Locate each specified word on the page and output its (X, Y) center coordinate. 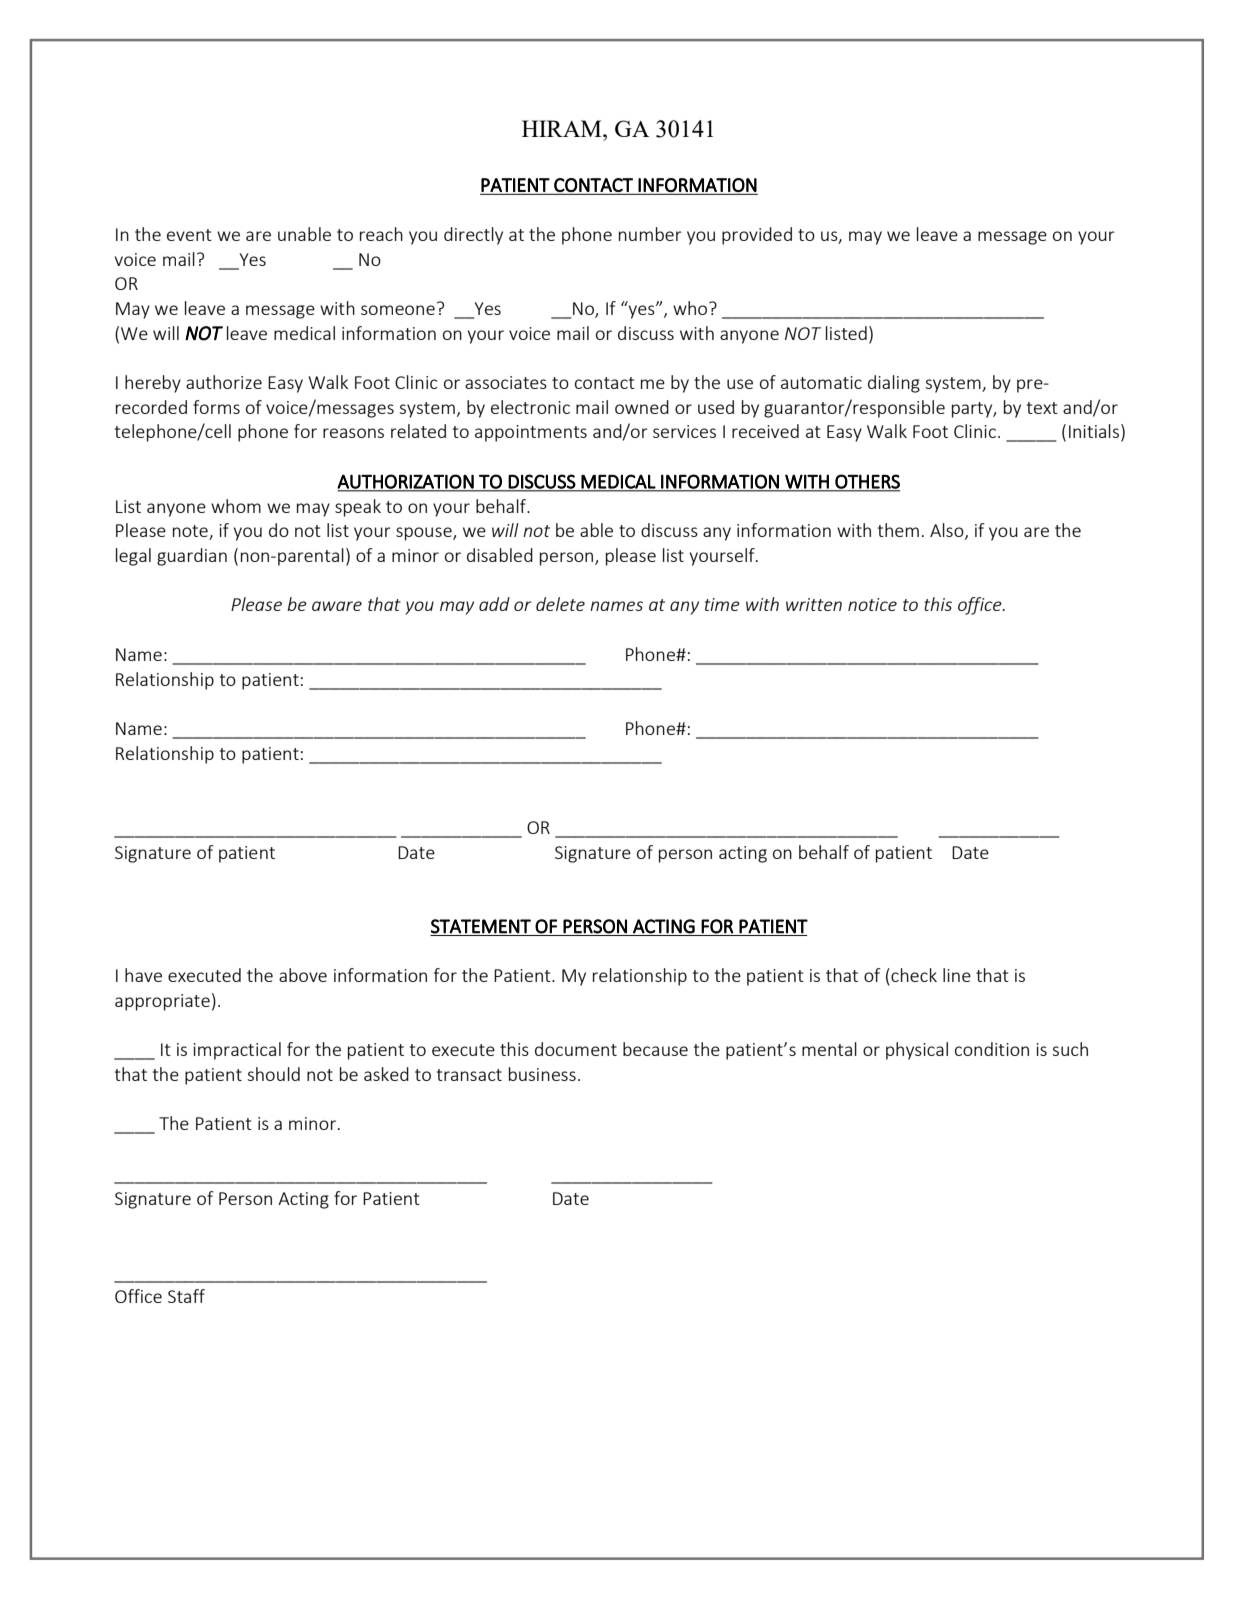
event (189, 235)
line (957, 975)
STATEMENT (481, 926)
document (576, 1049)
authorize (224, 382)
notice (872, 604)
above (303, 975)
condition (992, 1049)
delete (560, 604)
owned (642, 407)
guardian (192, 557)
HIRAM (563, 128)
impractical (237, 1051)
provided (757, 236)
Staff (186, 1296)
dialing (894, 384)
